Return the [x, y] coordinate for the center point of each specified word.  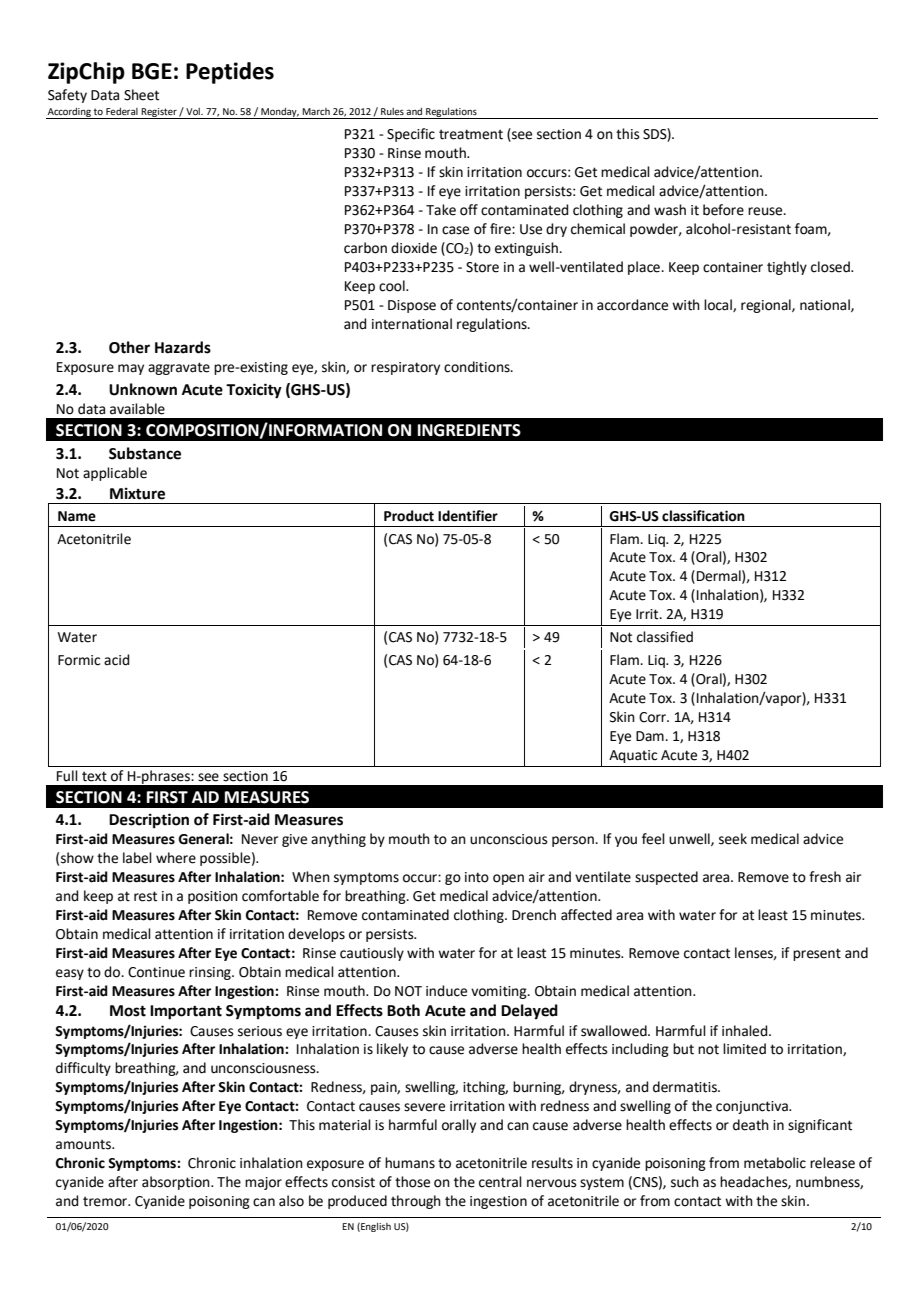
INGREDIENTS [469, 430]
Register [159, 113]
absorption [177, 1183]
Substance [145, 453]
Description [149, 821]
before [723, 210]
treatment [471, 134]
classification [703, 516]
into [477, 877]
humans [410, 1163]
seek [733, 839]
